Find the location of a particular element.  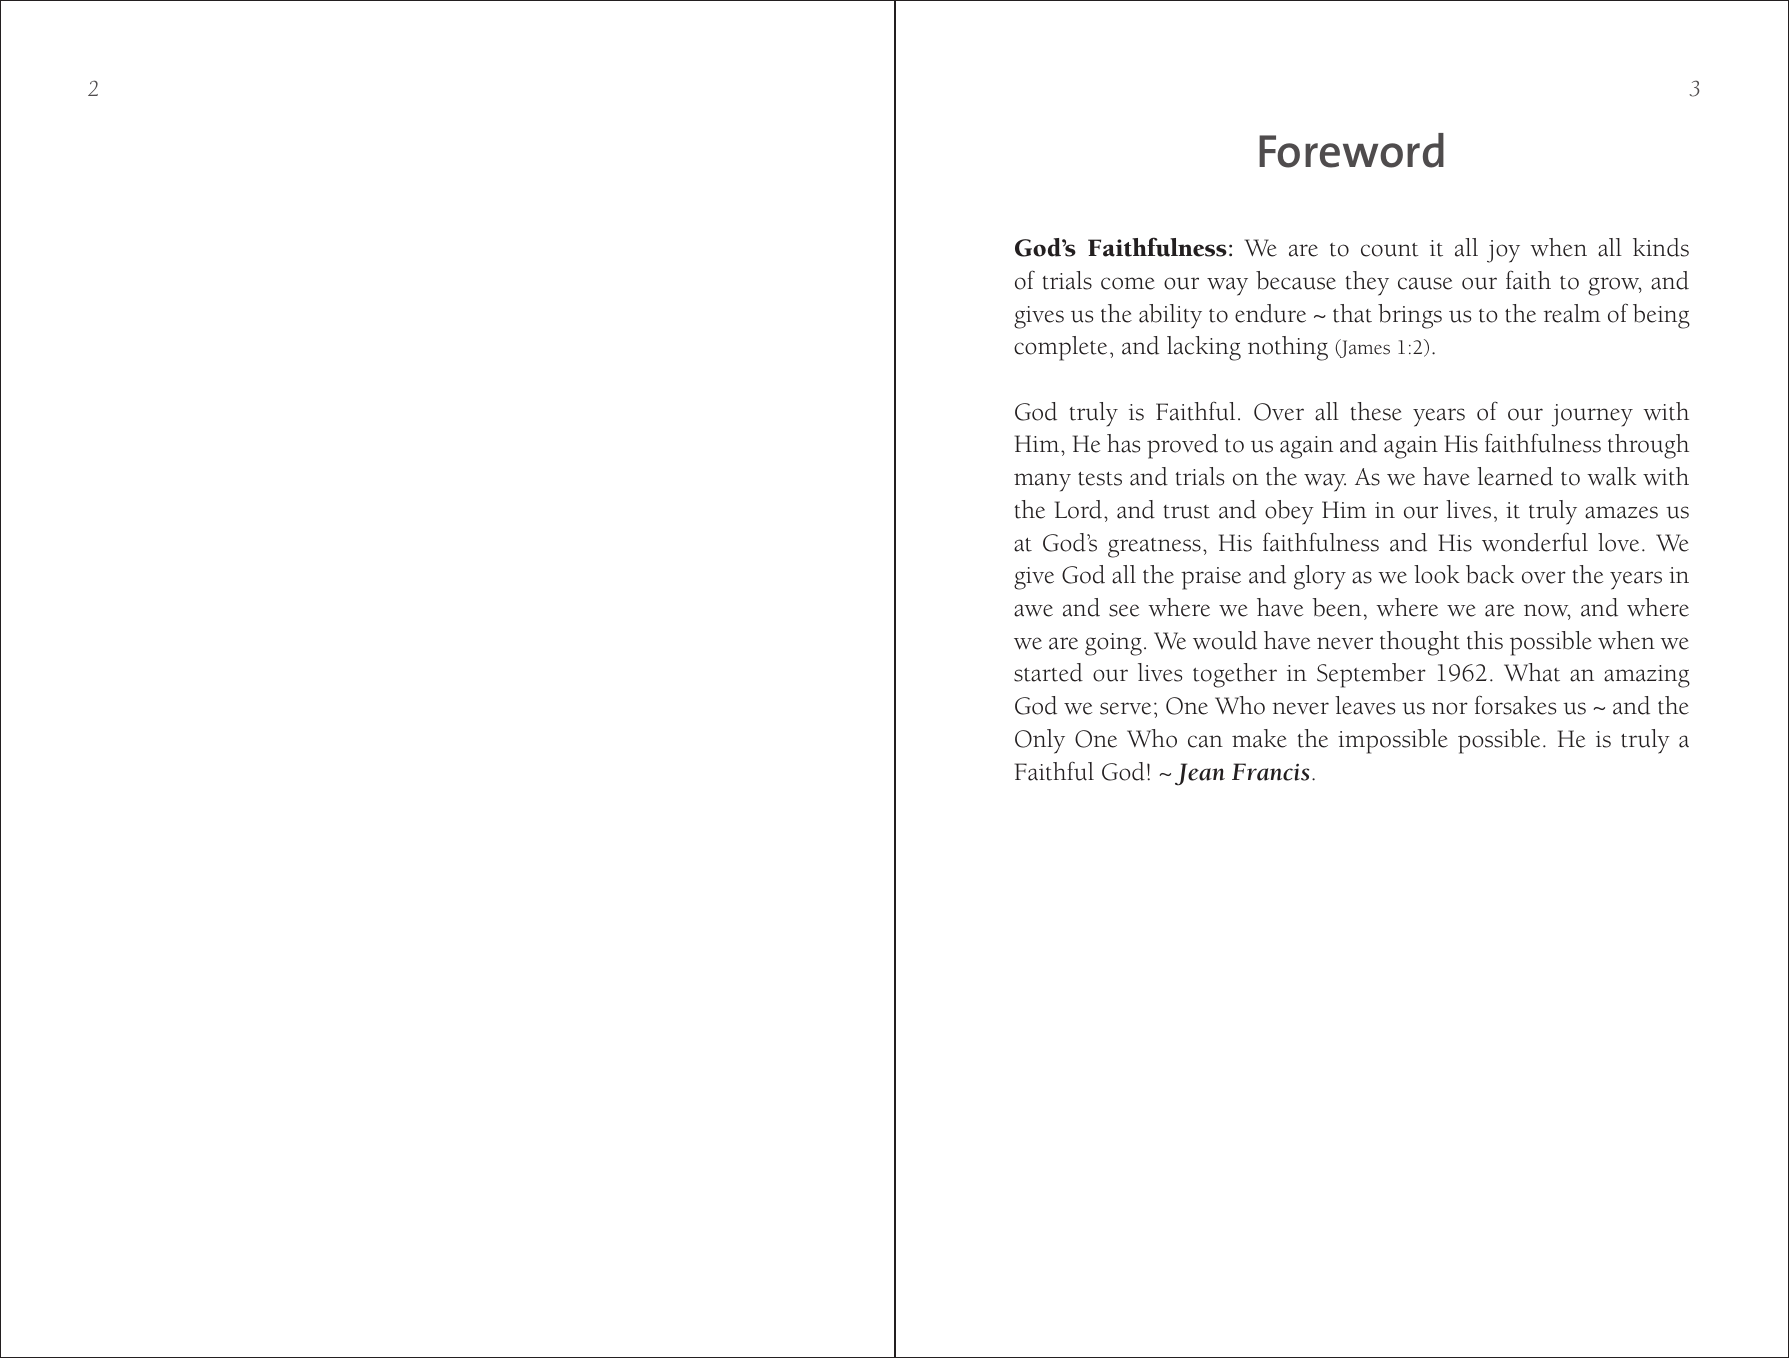

glory is located at coordinates (1320, 577).
